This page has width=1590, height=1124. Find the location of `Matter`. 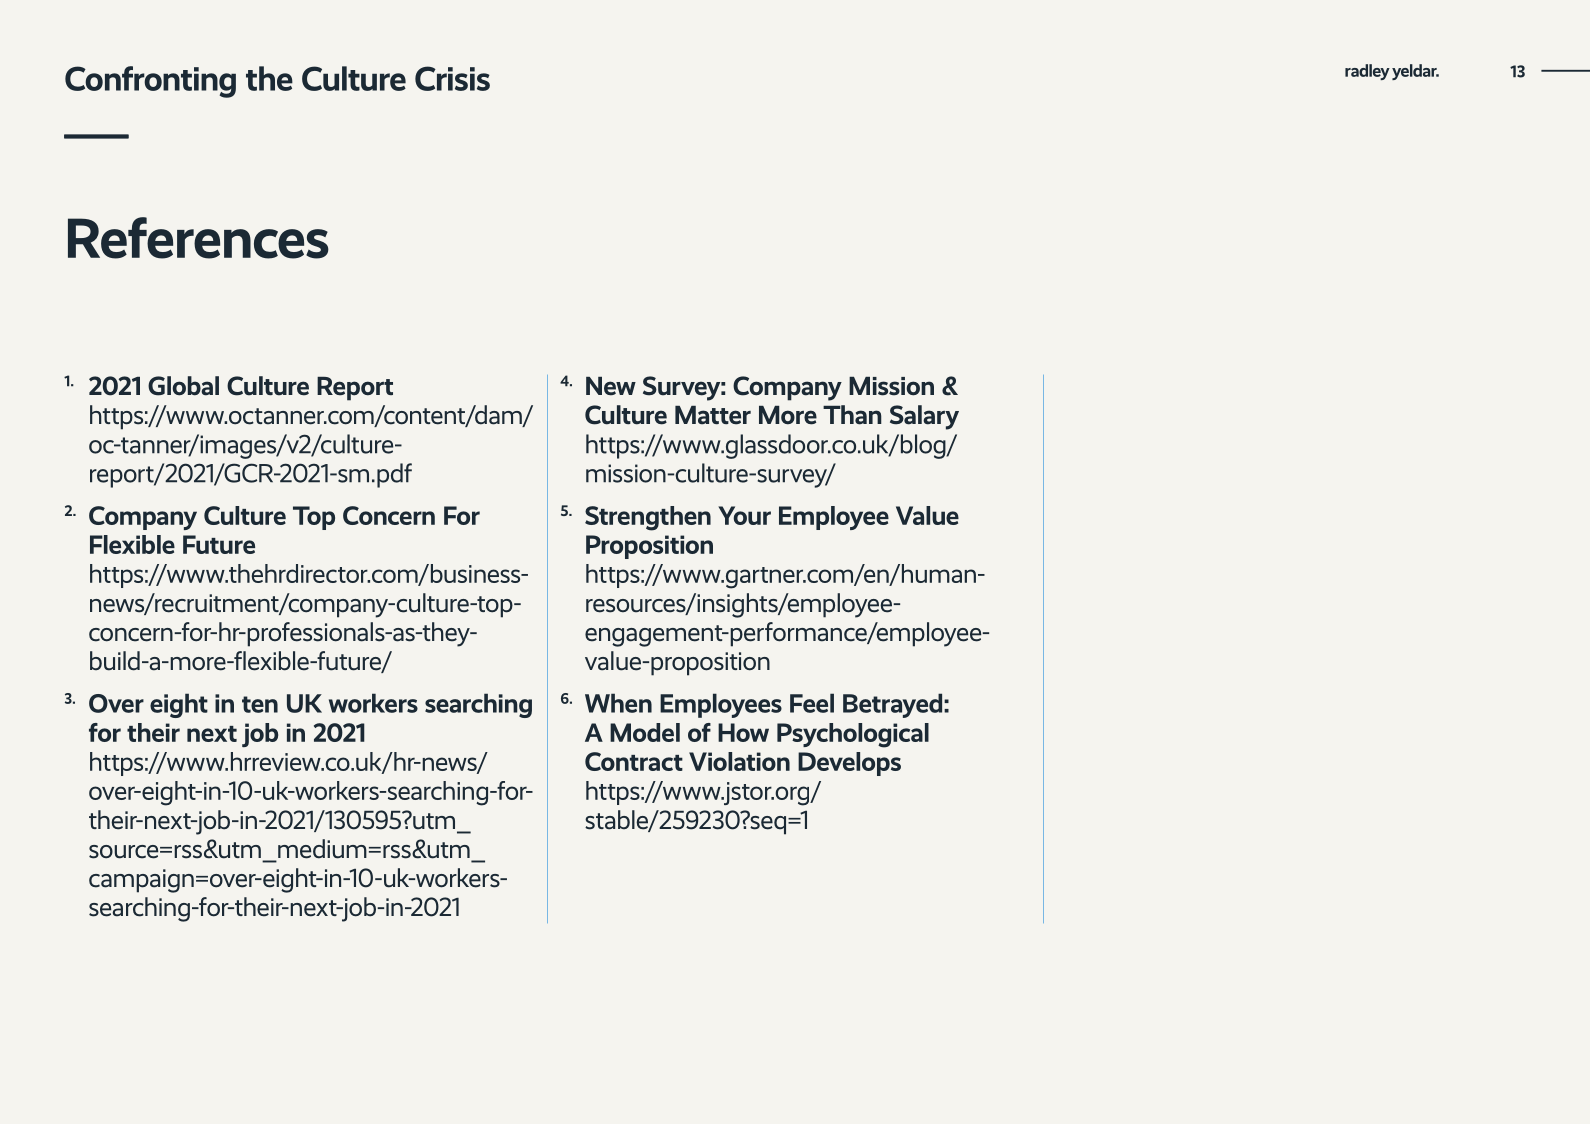

Matter is located at coordinates (713, 415).
